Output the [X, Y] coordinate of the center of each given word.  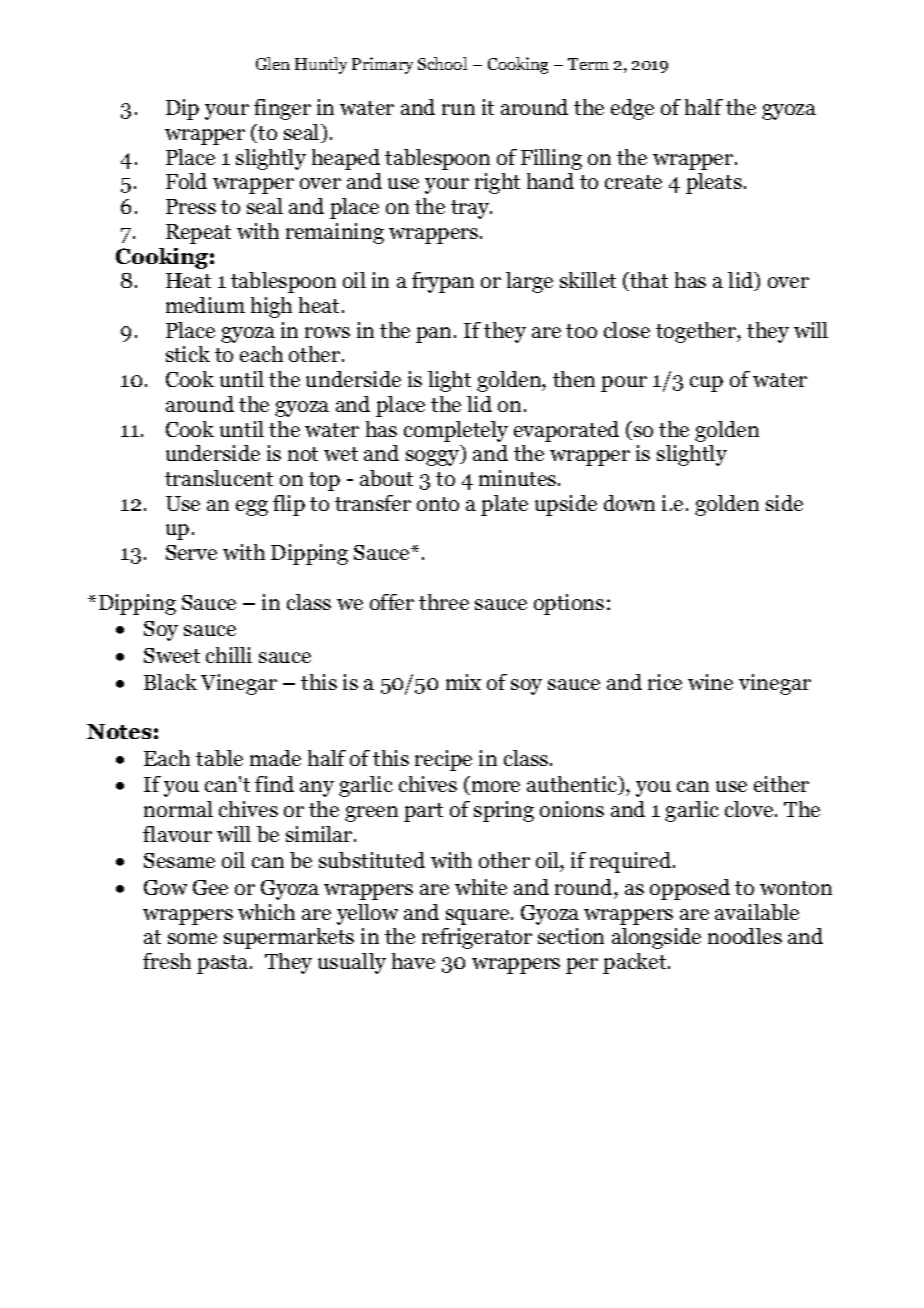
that [648, 281]
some [192, 938]
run [458, 109]
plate [504, 505]
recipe [443, 760]
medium [205, 305]
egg [252, 508]
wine [710, 682]
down [629, 503]
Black [170, 682]
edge [632, 109]
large [529, 282]
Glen [273, 63]
